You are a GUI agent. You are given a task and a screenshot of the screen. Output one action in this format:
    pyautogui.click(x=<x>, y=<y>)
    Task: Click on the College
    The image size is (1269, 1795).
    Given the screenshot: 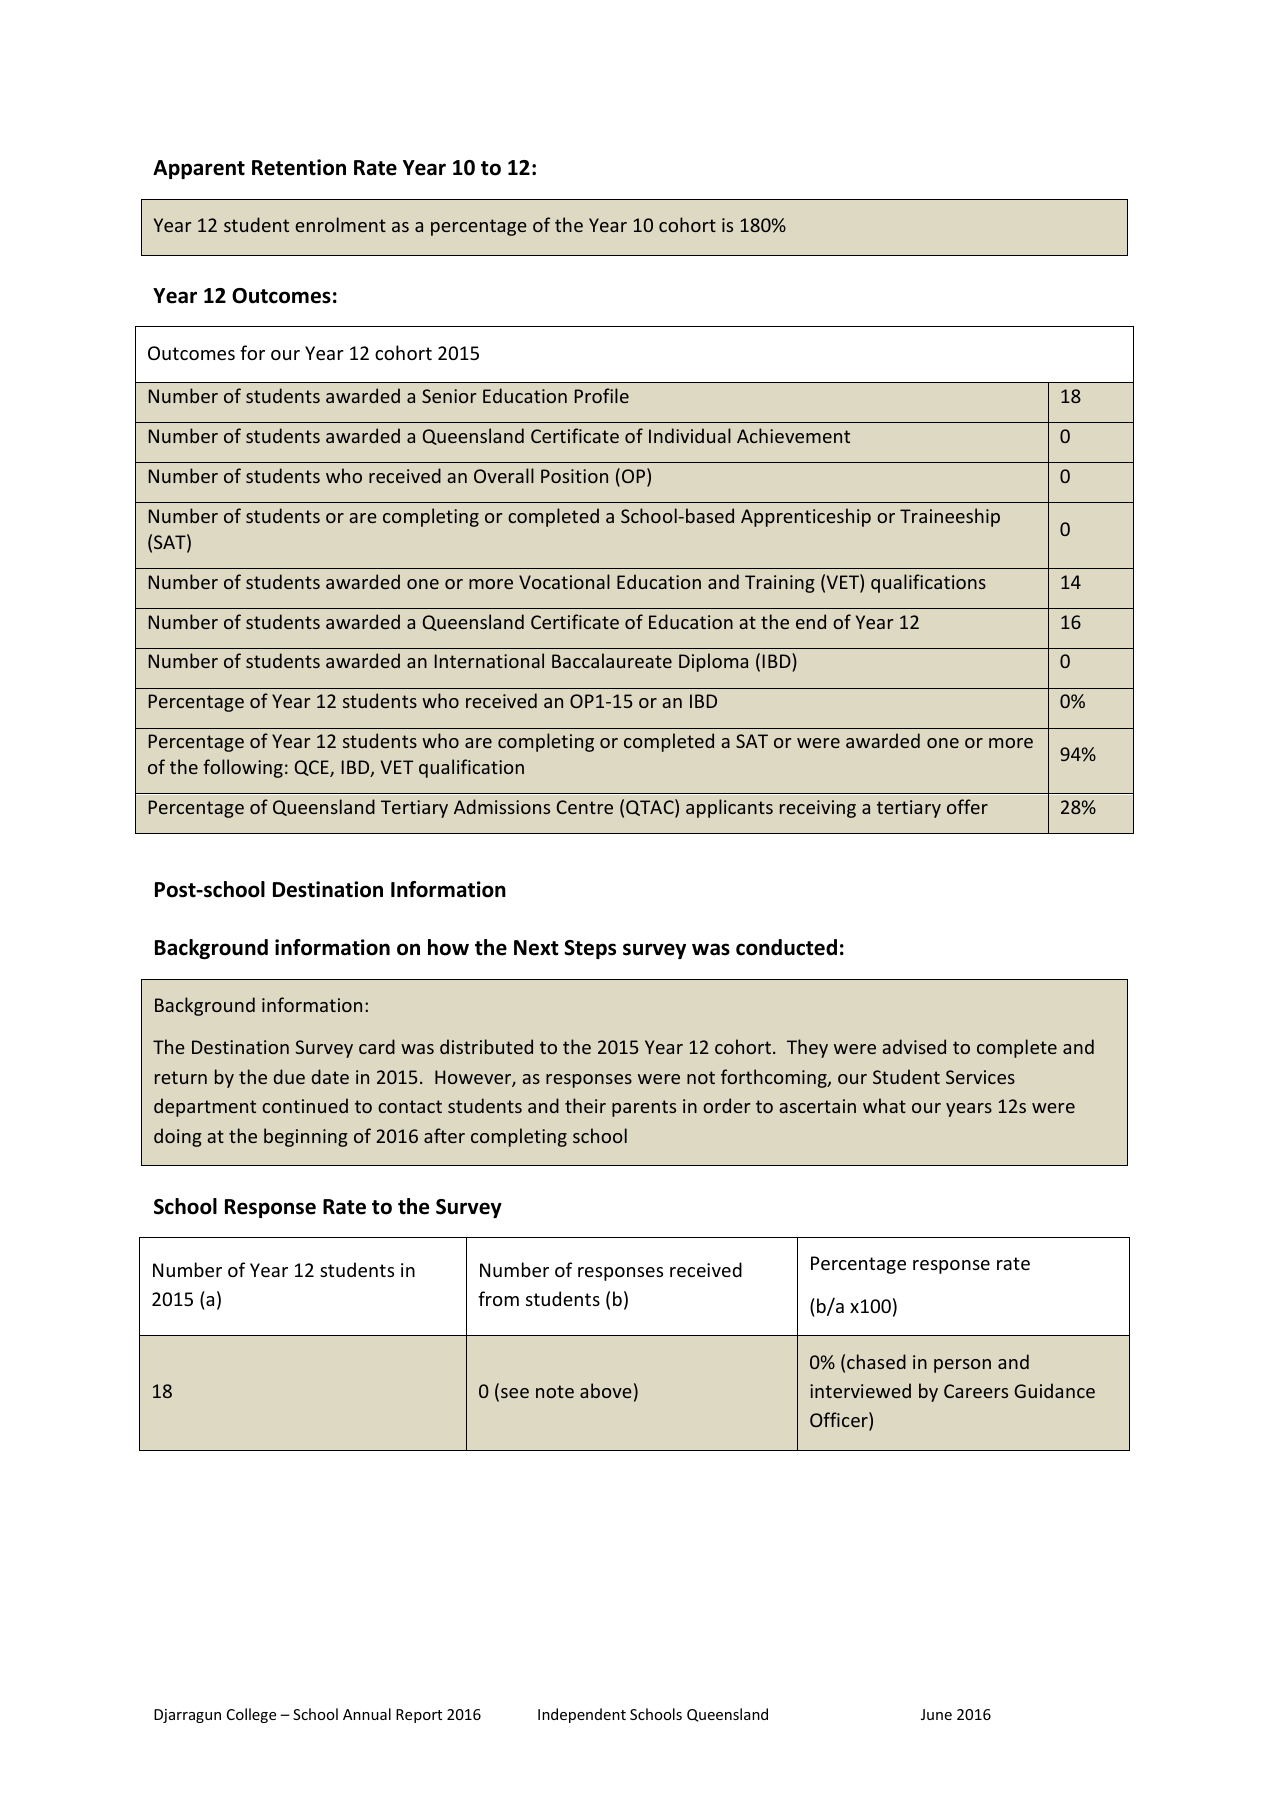 What is the action you would take?
    pyautogui.click(x=251, y=1715)
